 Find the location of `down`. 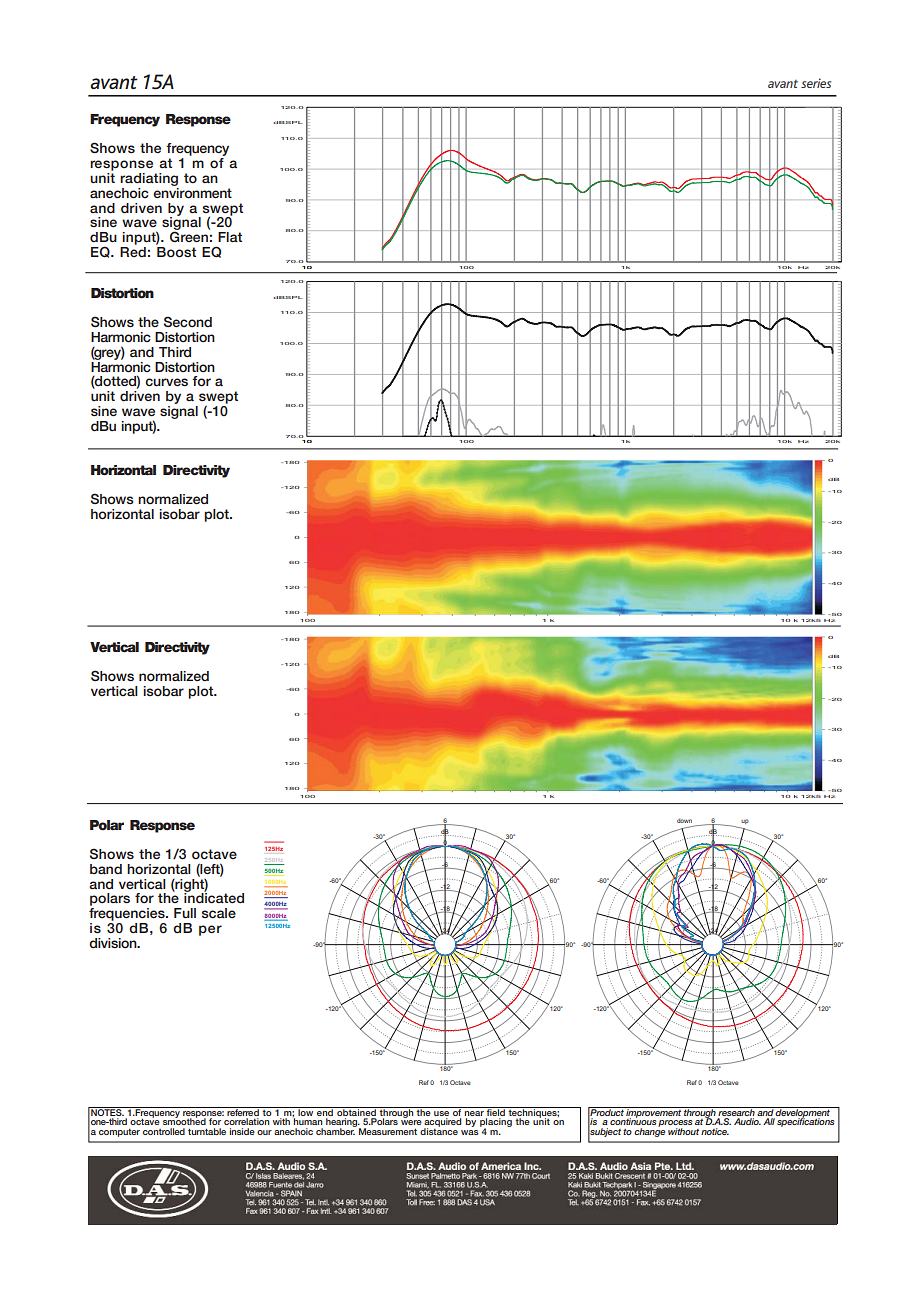

down is located at coordinates (684, 820).
